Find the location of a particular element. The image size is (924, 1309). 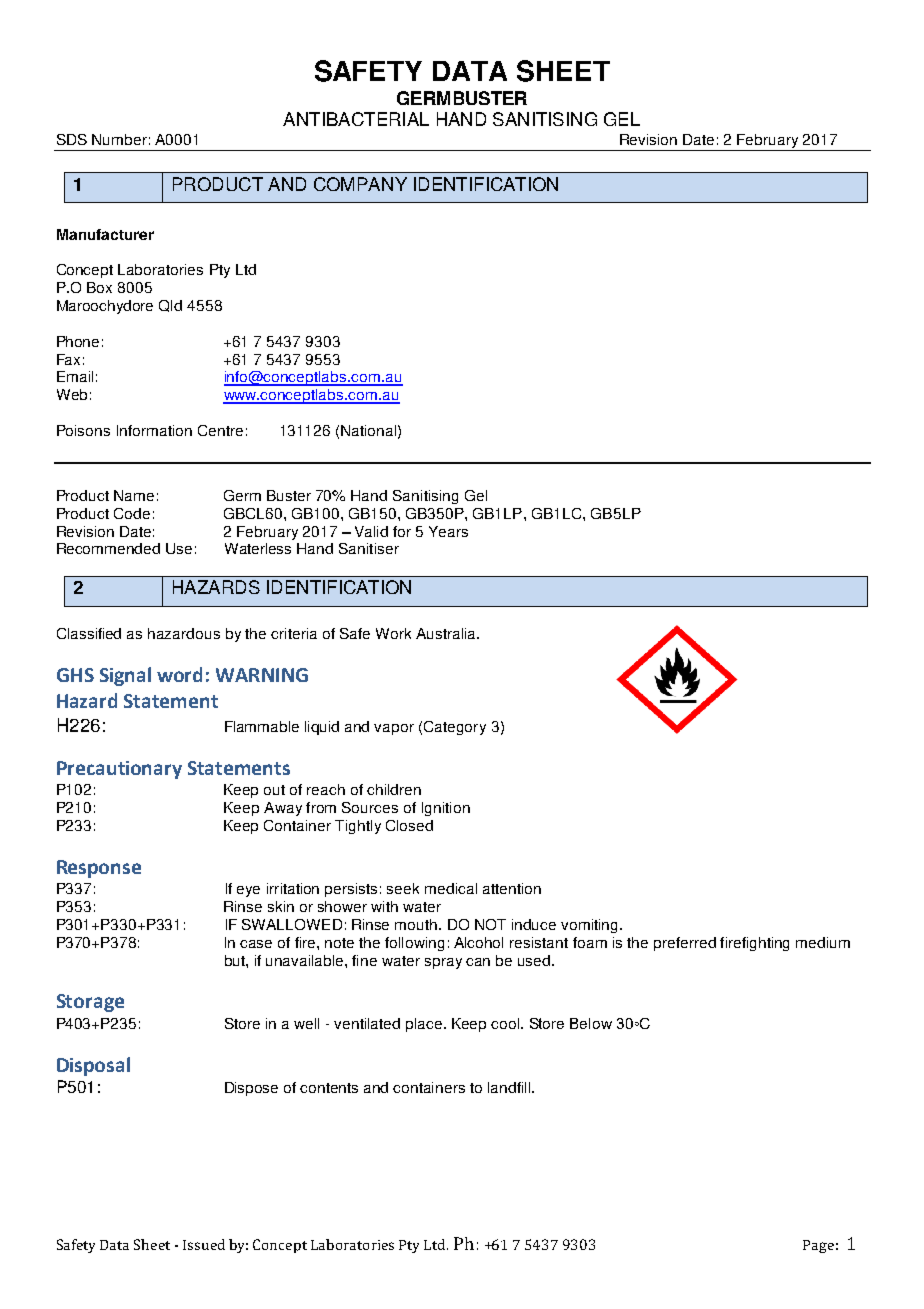

Issued is located at coordinates (204, 1244).
